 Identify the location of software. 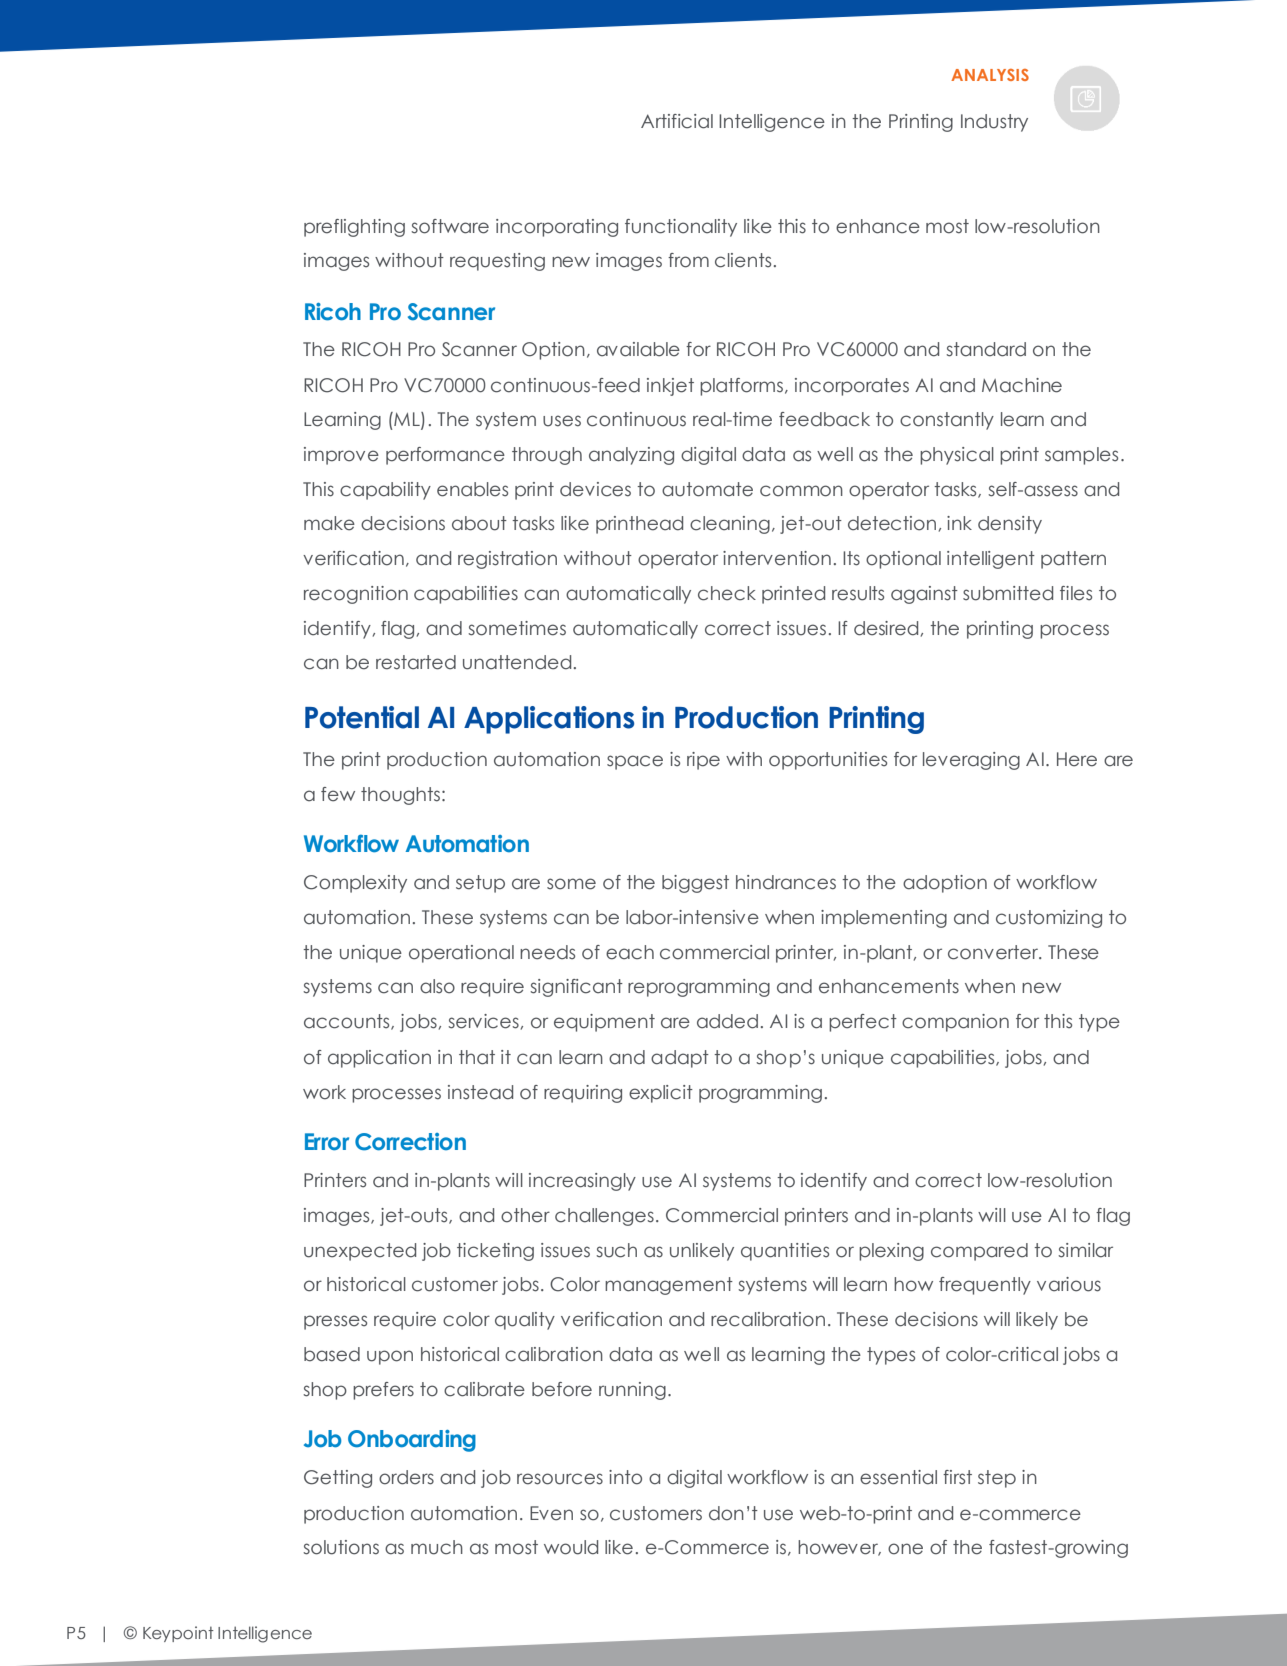
(450, 226).
